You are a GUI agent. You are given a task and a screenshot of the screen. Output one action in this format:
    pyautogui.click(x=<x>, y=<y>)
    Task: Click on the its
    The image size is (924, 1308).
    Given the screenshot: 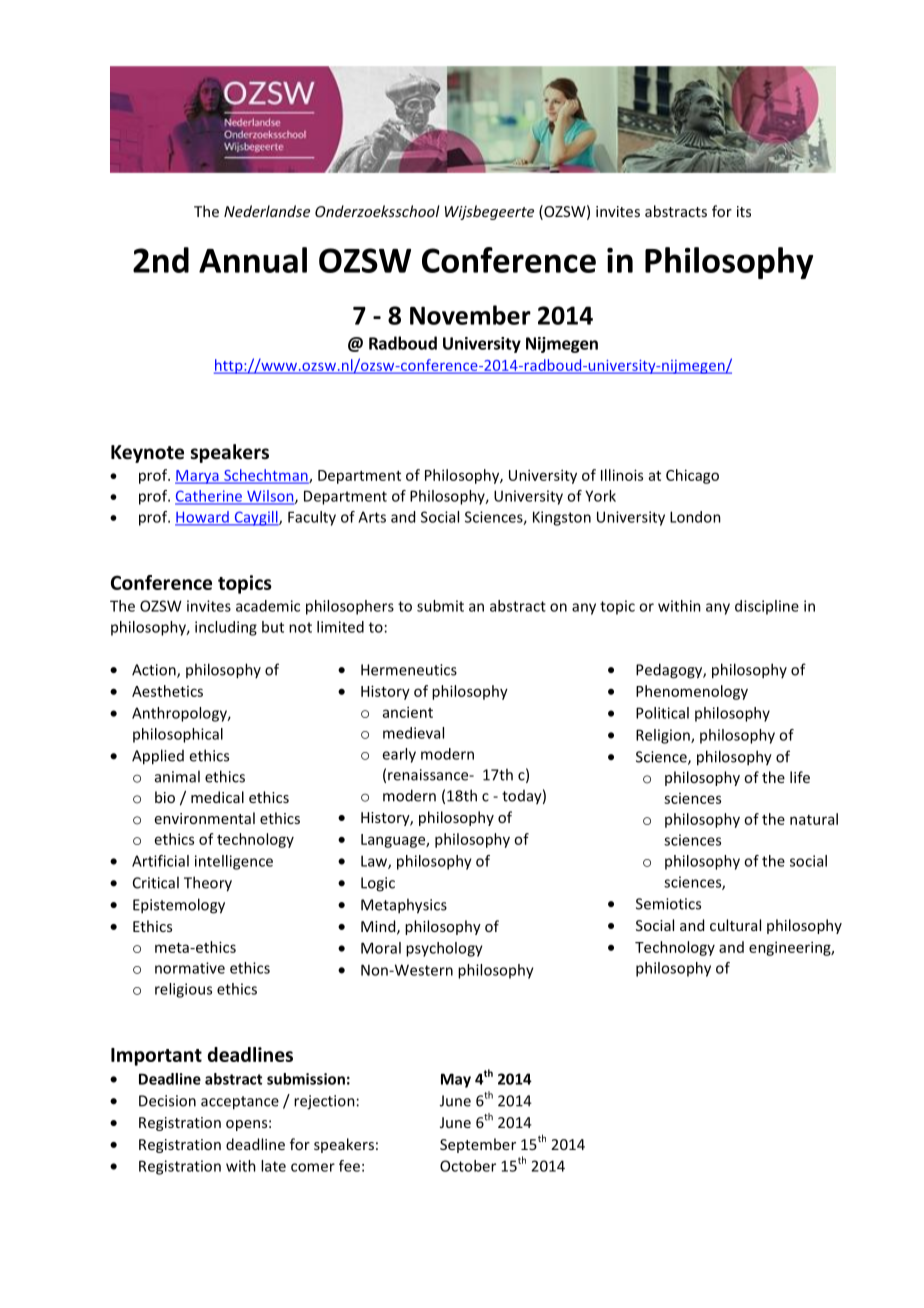 What is the action you would take?
    pyautogui.click(x=744, y=211)
